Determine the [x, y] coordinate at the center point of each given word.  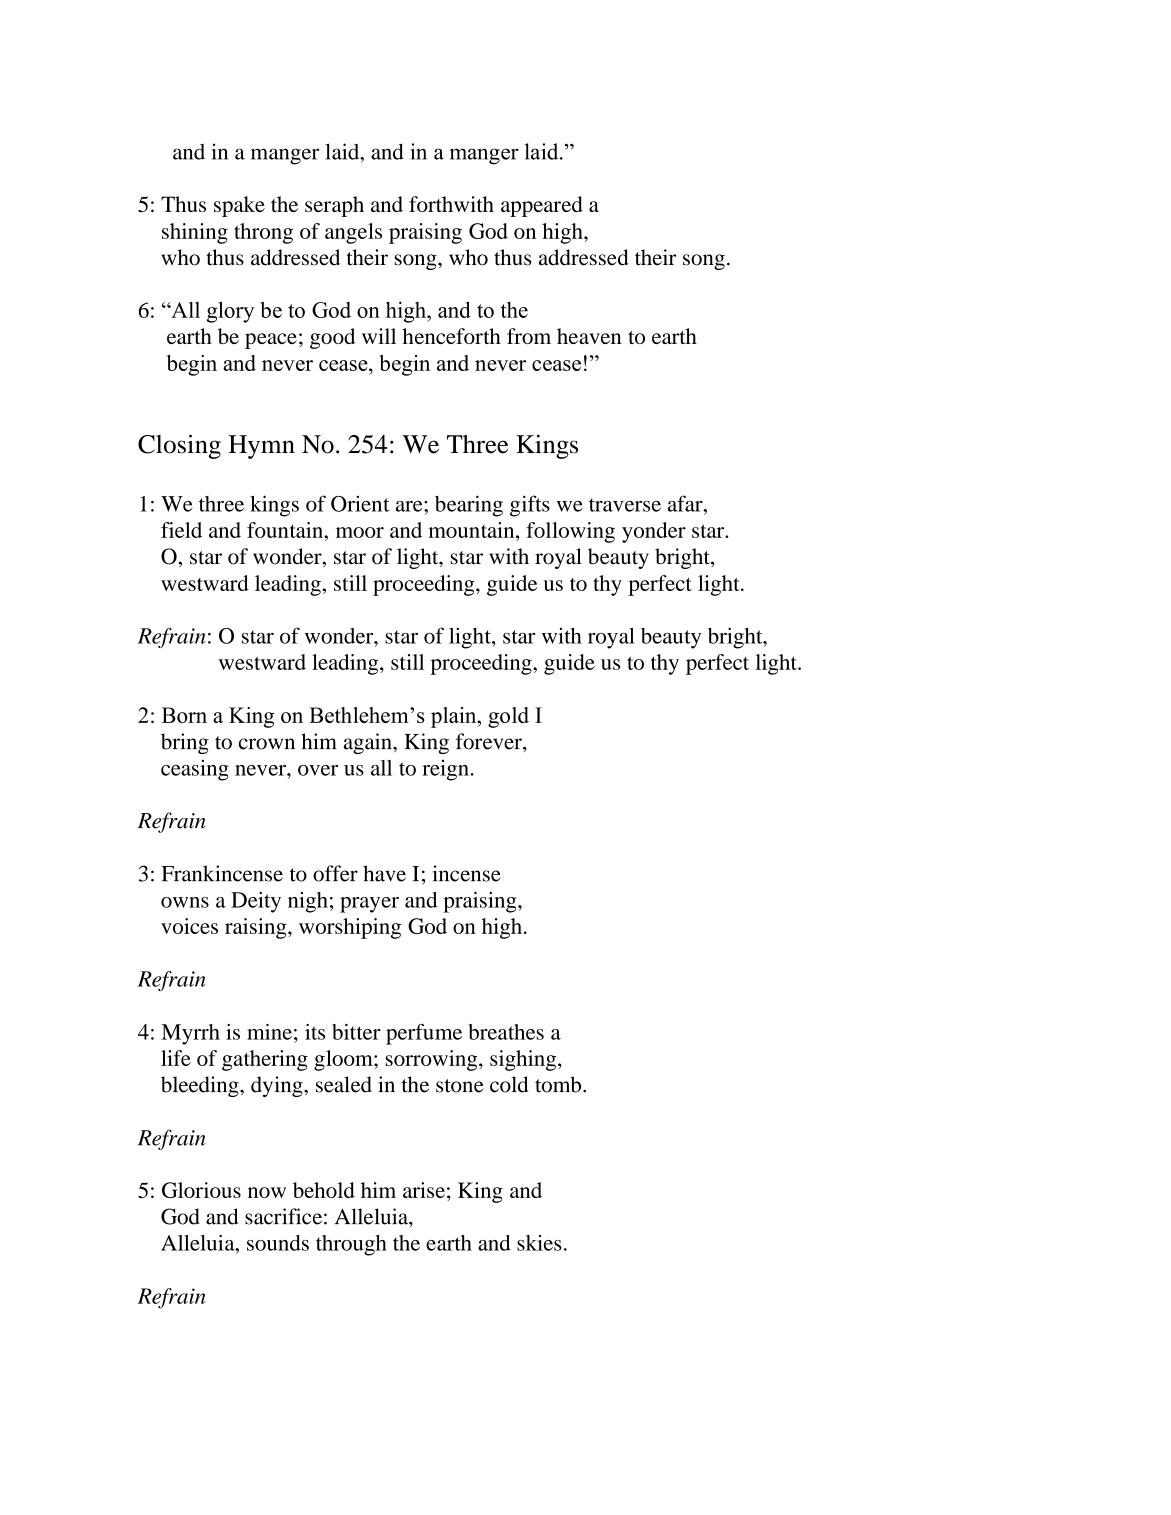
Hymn [262, 447]
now [267, 1192]
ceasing [195, 770]
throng [263, 233]
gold [508, 717]
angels [353, 233]
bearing [469, 506]
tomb [559, 1084]
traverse [625, 505]
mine [269, 1032]
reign [445, 770]
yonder [654, 532]
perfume [424, 1034]
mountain [472, 530]
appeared [542, 206]
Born [184, 715]
